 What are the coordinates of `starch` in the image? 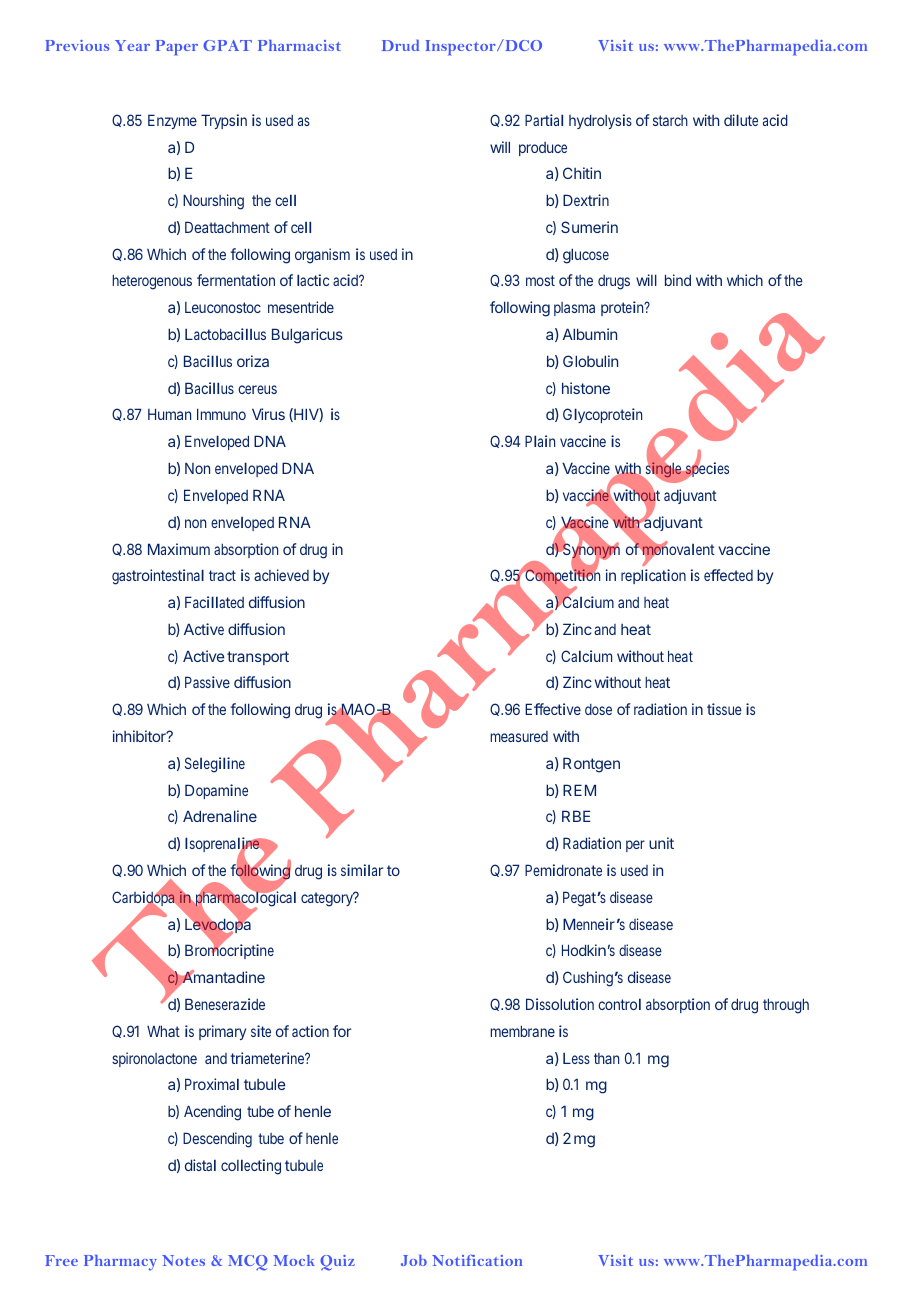 It's located at (670, 120).
